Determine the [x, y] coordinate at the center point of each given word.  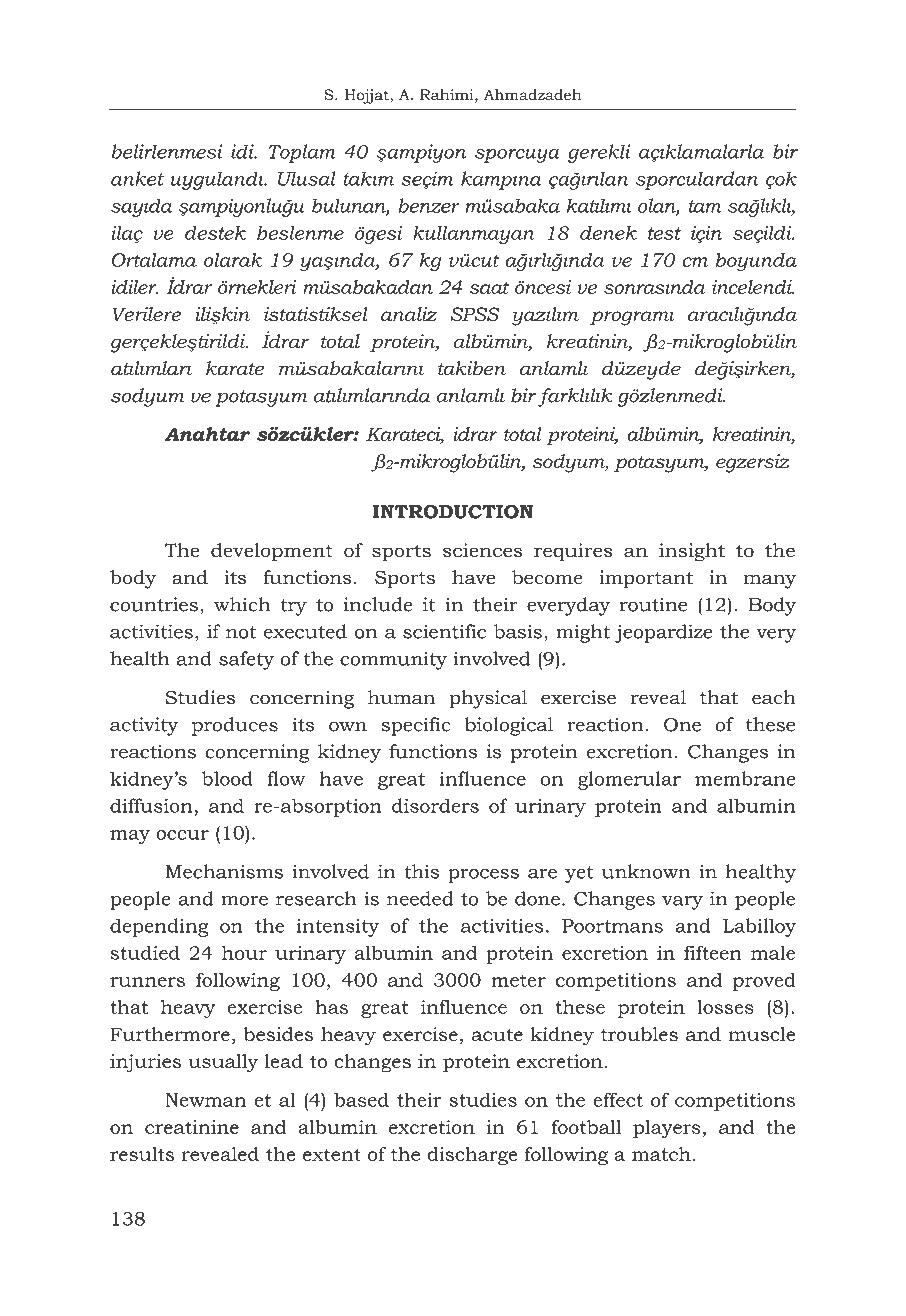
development [272, 552]
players [666, 1129]
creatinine [192, 1127]
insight [692, 552]
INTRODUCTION [453, 511]
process [483, 876]
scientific [444, 631]
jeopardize [663, 633]
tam [705, 206]
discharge [472, 1156]
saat [489, 287]
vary [682, 903]
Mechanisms [224, 871]
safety [246, 660]
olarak [233, 260]
